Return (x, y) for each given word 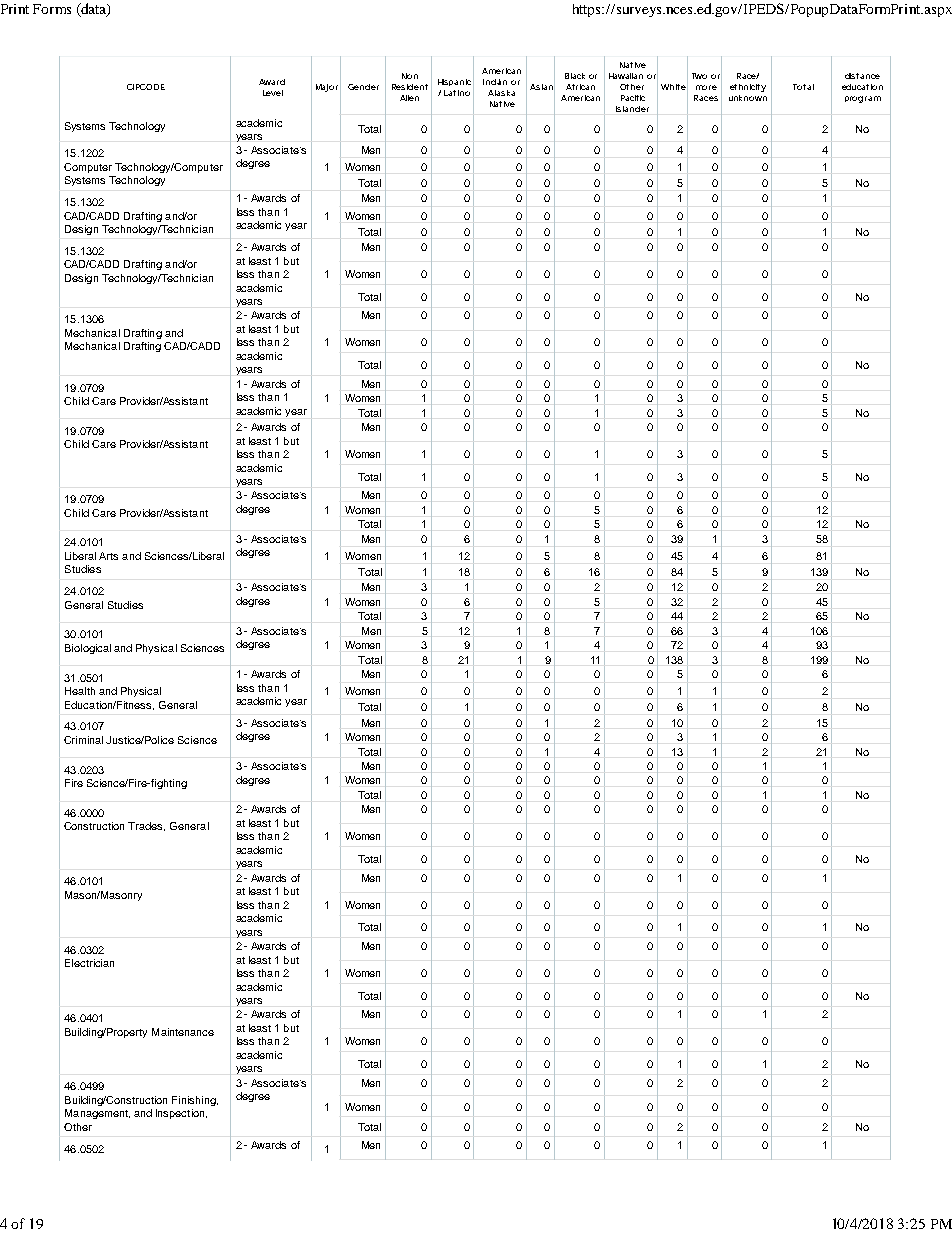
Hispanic (454, 82)
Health (80, 691)
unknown (748, 98)
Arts (108, 556)
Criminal (83, 740)
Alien (409, 98)
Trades (146, 826)
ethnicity (748, 88)
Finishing (195, 1101)
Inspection (181, 1114)
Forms (52, 9)
